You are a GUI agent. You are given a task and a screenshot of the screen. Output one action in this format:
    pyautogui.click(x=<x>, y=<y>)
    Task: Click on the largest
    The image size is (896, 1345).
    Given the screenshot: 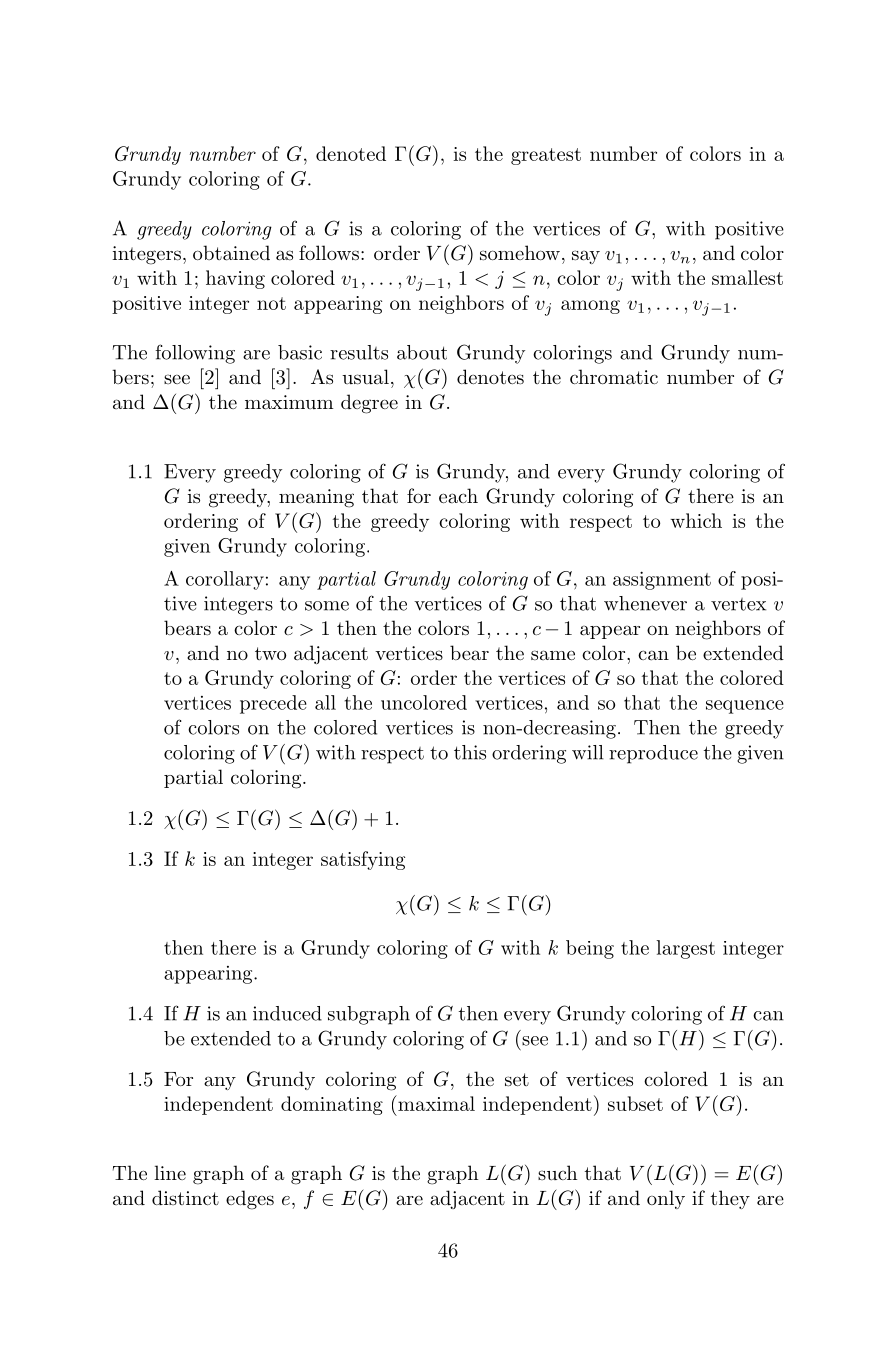 What is the action you would take?
    pyautogui.click(x=685, y=949)
